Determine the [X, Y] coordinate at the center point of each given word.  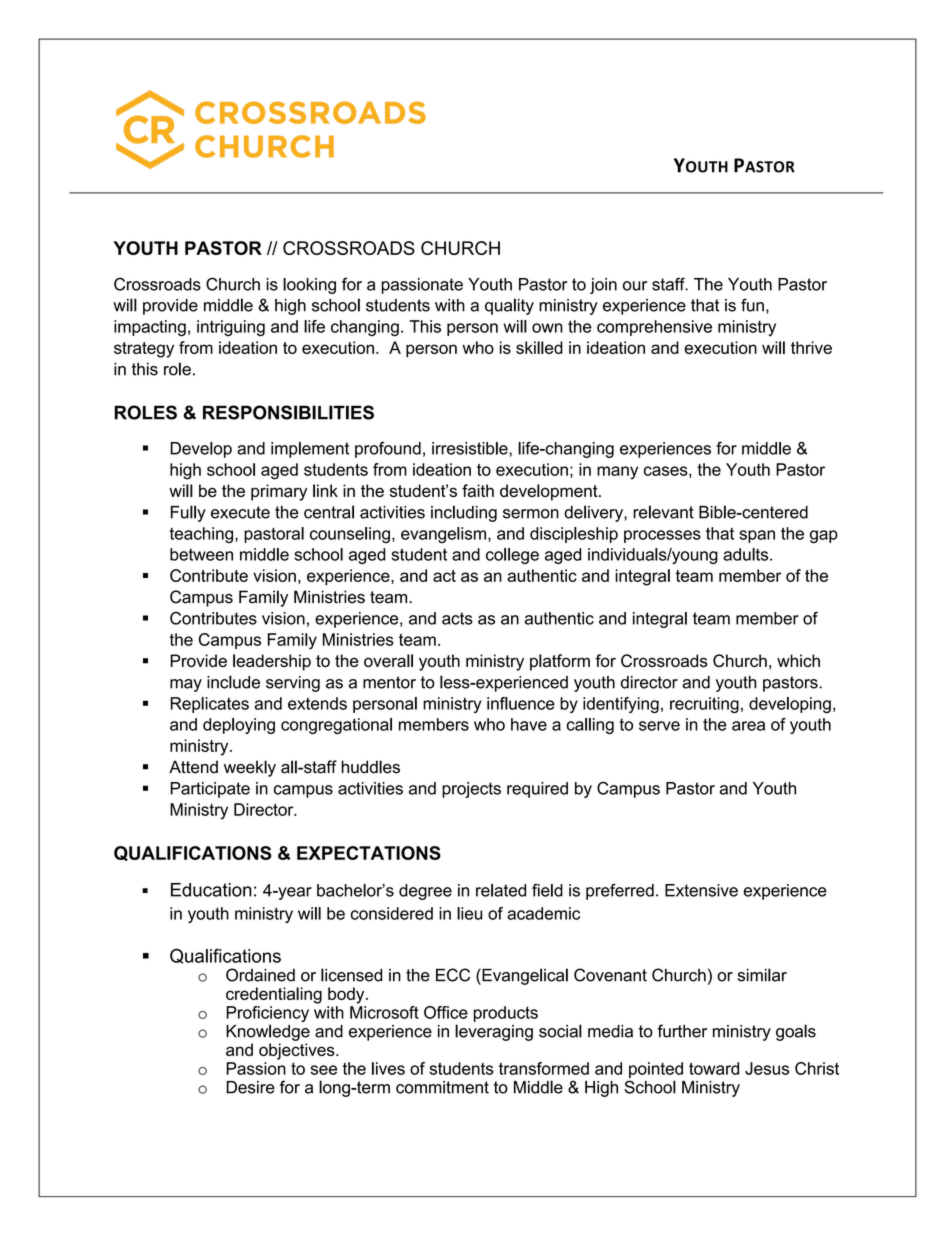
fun [752, 305]
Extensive [701, 890]
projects [471, 790]
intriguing [231, 328]
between [201, 554]
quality [509, 306]
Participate [210, 790]
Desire [250, 1087]
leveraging [494, 1032]
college [512, 556]
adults [747, 554]
